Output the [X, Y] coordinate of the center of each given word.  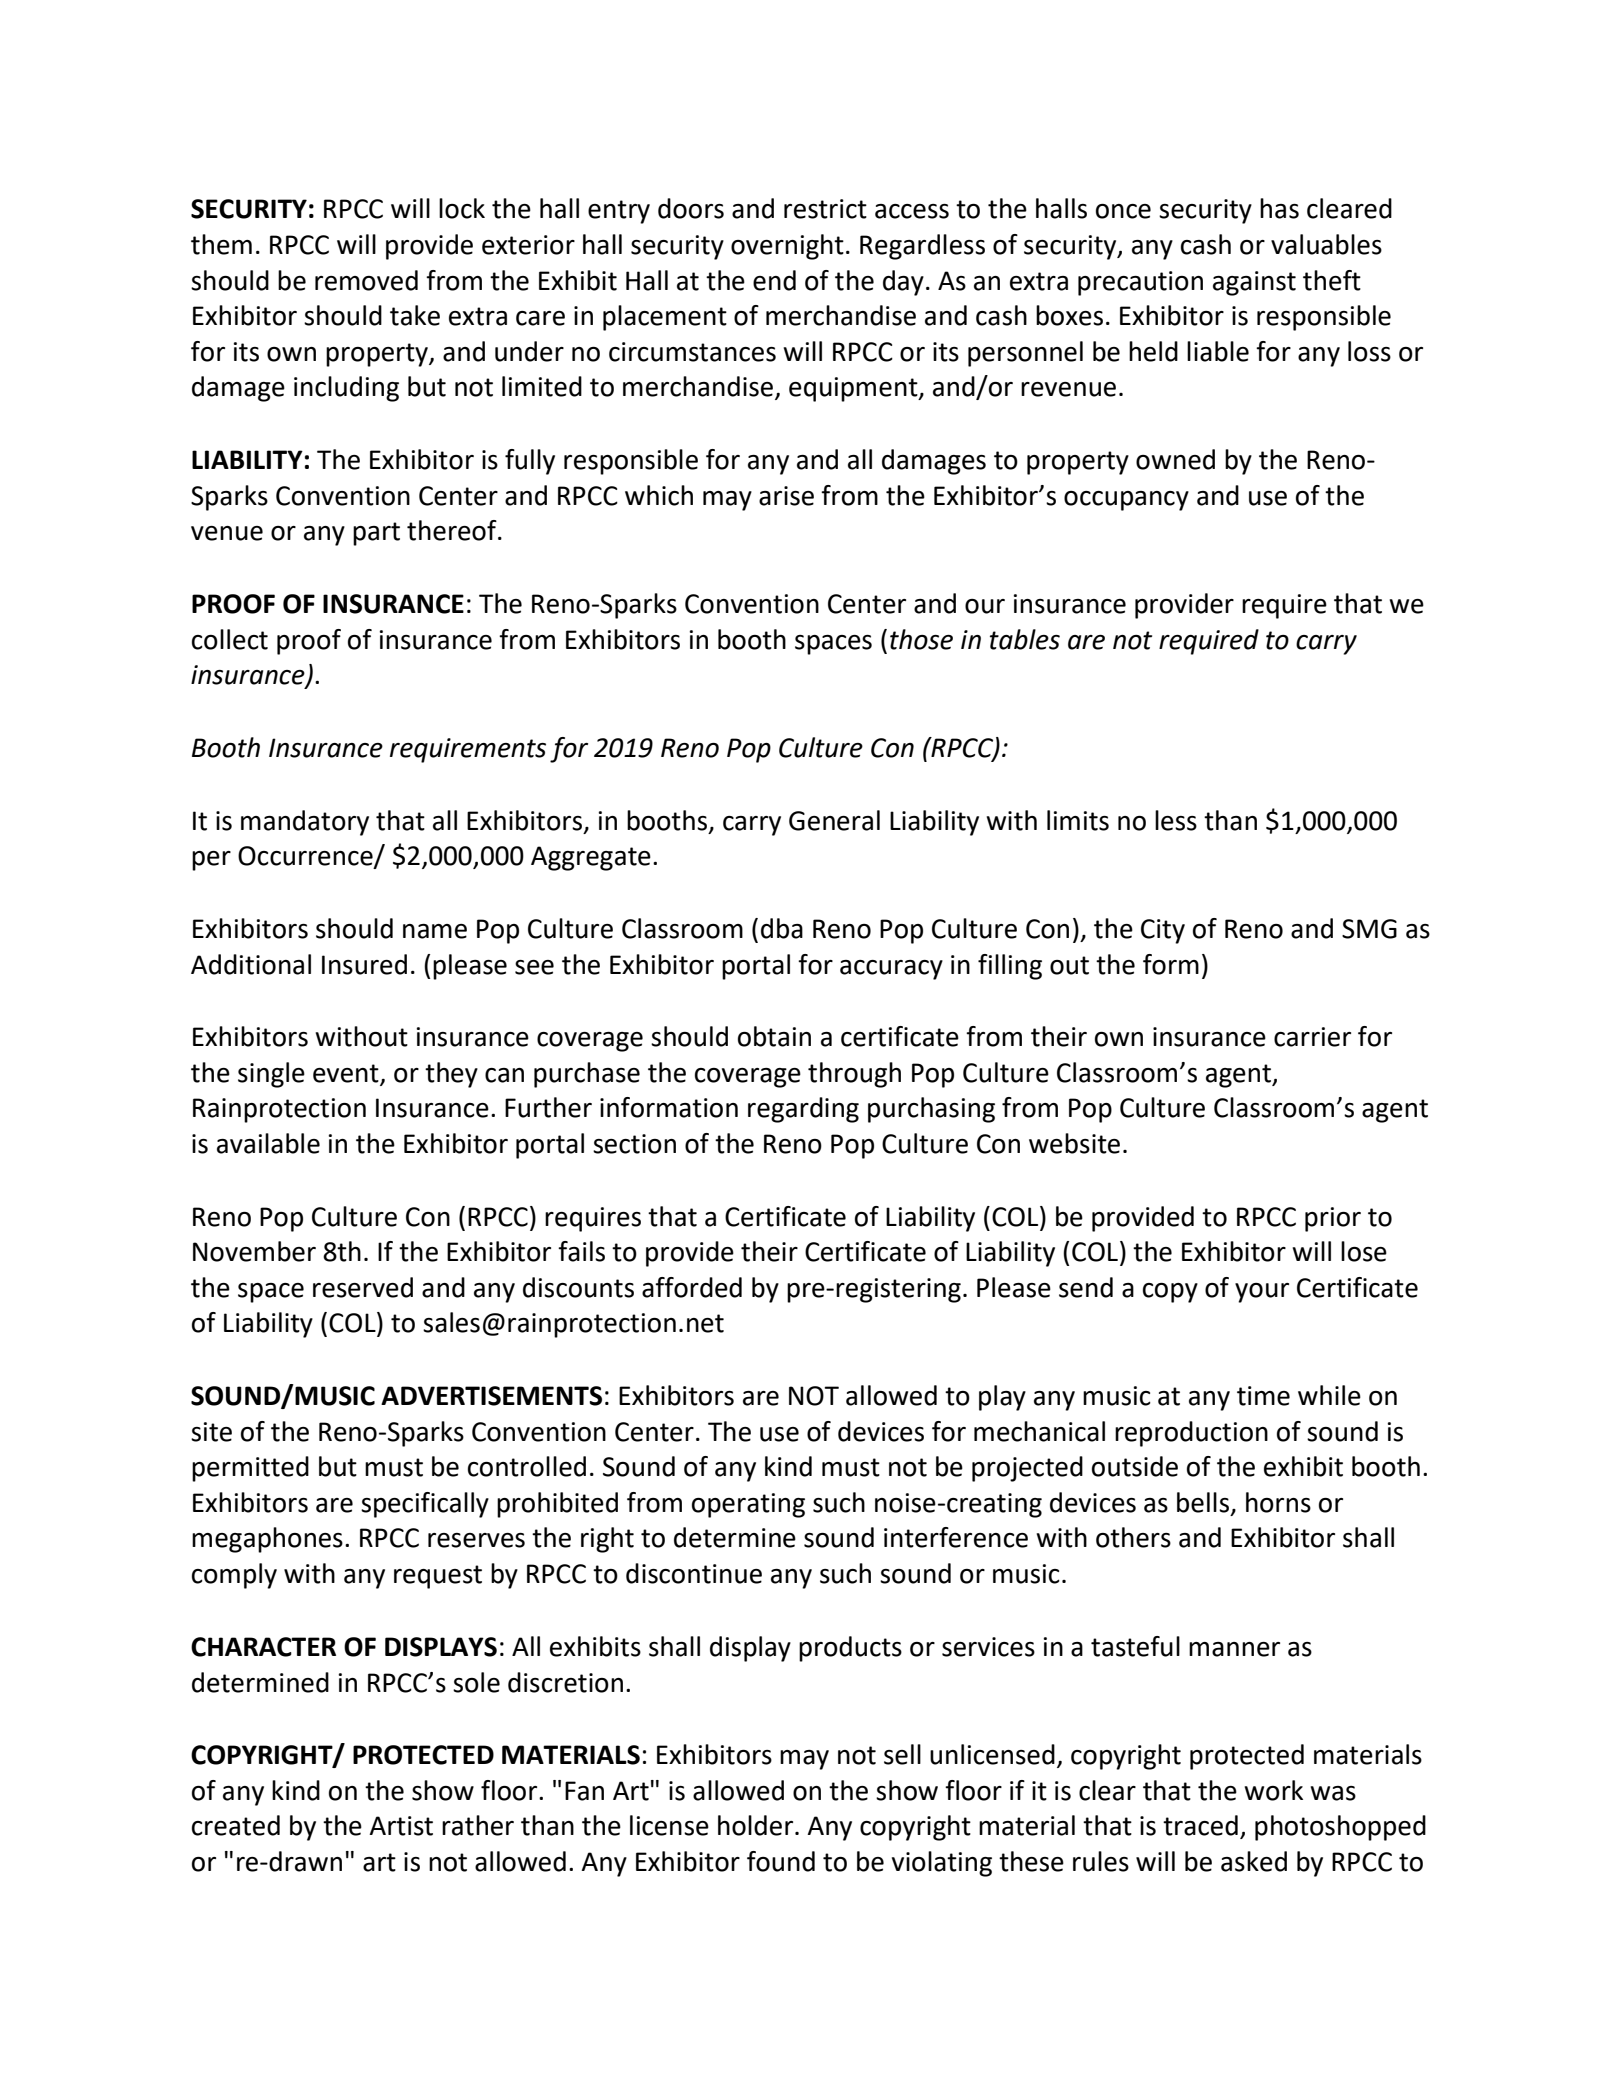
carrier [1312, 1037]
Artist [401, 1826]
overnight [787, 247]
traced [1200, 1825]
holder [757, 1825]
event [346, 1073]
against [1254, 283]
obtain [774, 1036]
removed [366, 280]
